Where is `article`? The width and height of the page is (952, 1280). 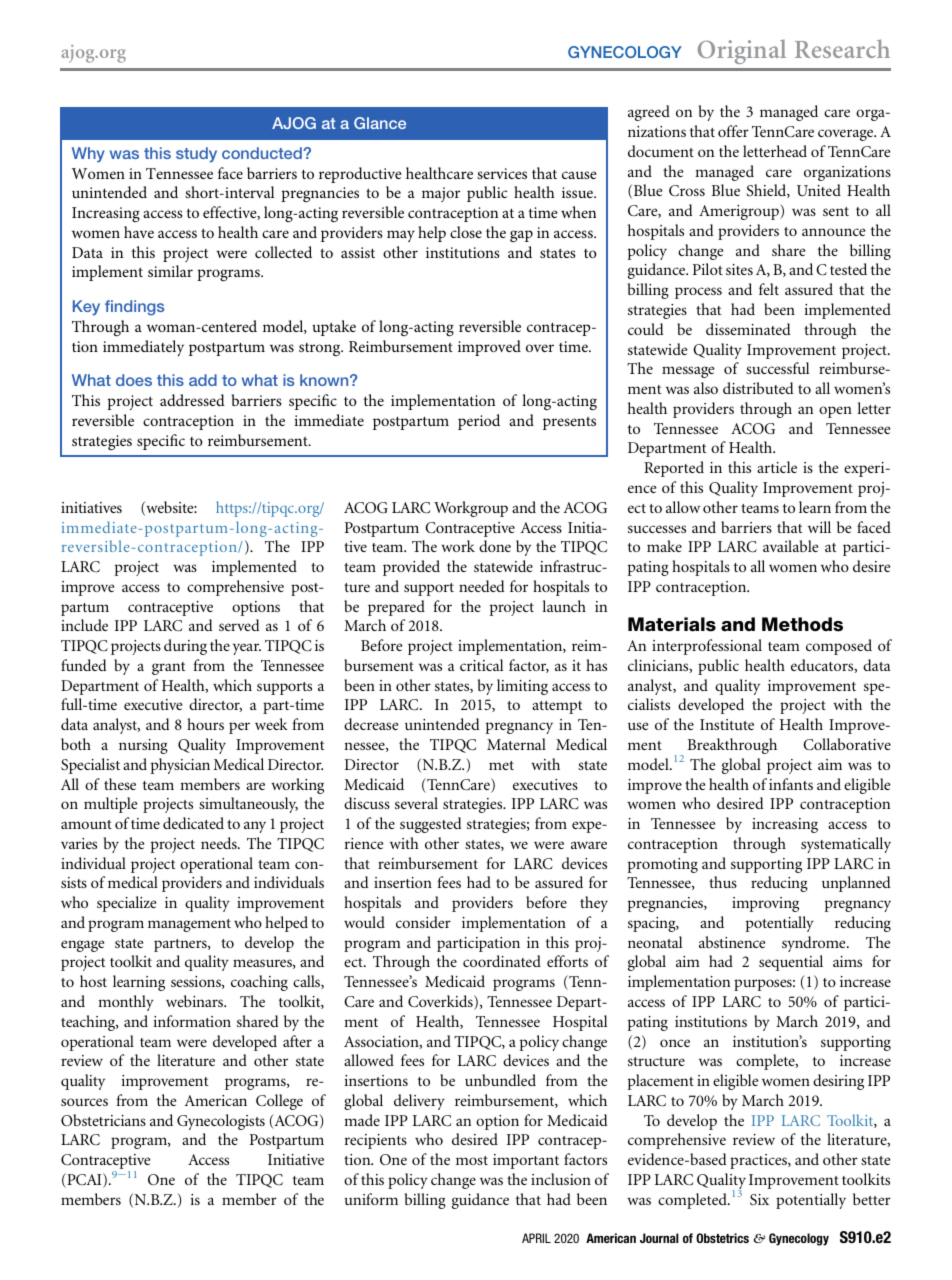
article is located at coordinates (777, 467).
